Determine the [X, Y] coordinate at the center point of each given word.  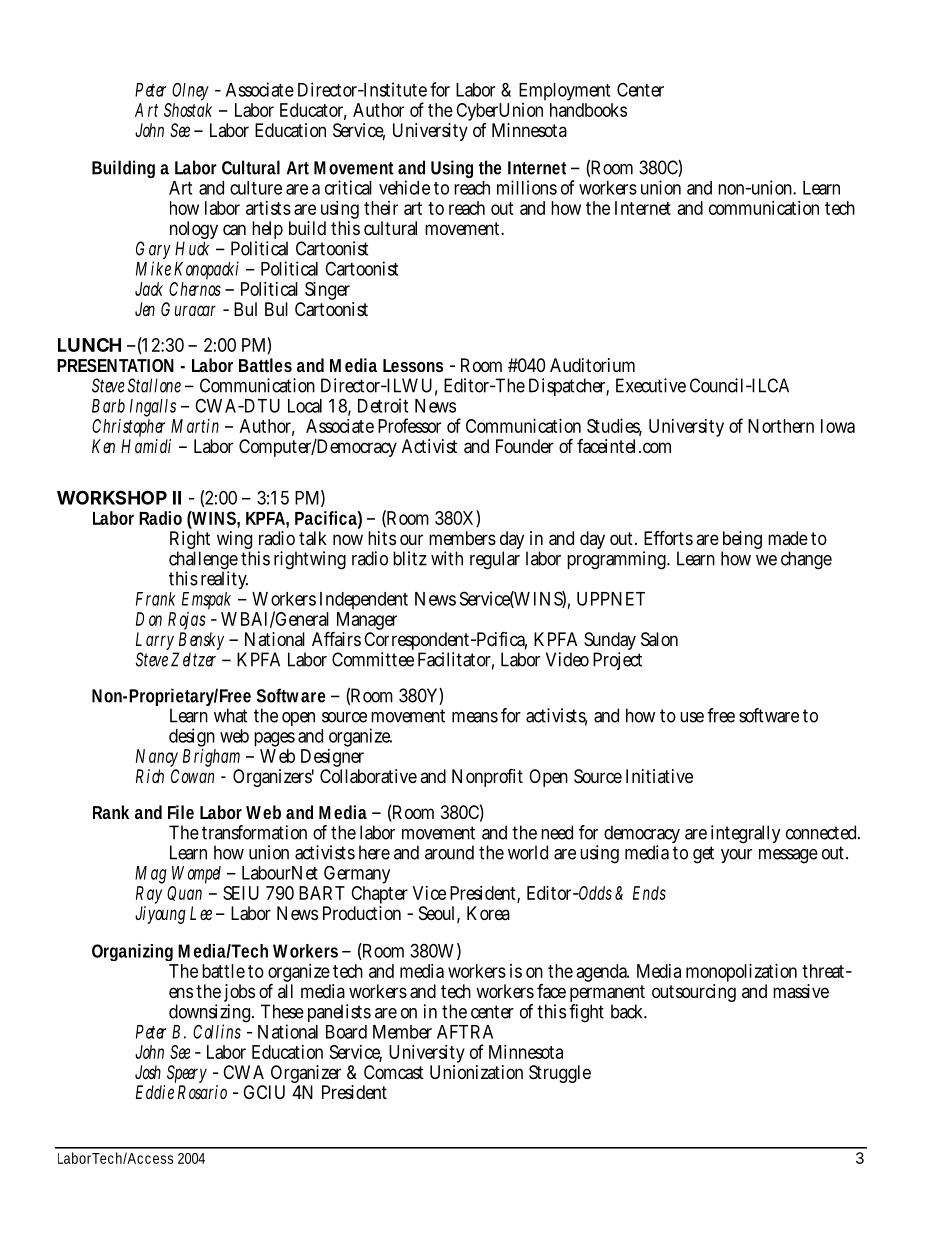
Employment [566, 93]
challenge [203, 561]
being [742, 541]
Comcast [394, 1072]
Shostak [188, 108]
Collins [217, 1031]
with [447, 558]
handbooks [588, 108]
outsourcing [694, 993]
